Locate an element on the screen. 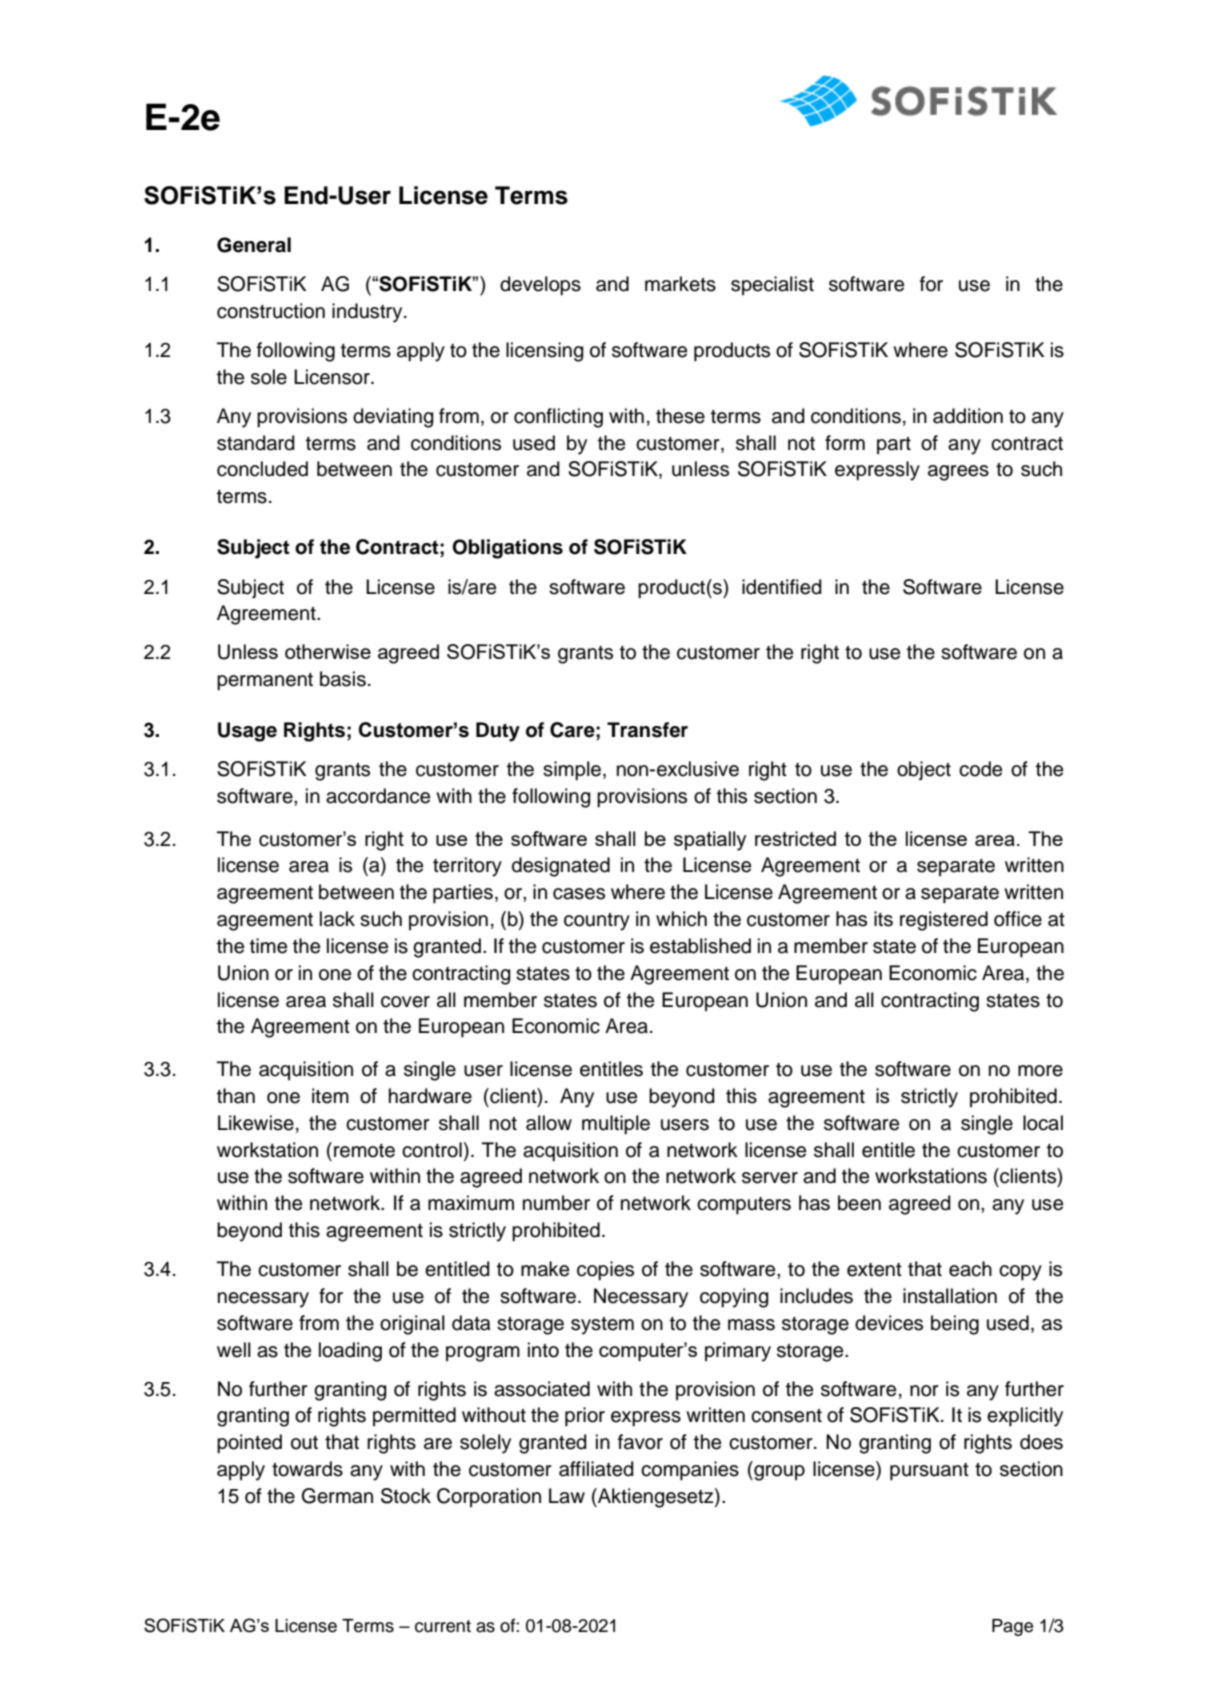 This screenshot has height=1708, width=1208. country is located at coordinates (597, 921).
